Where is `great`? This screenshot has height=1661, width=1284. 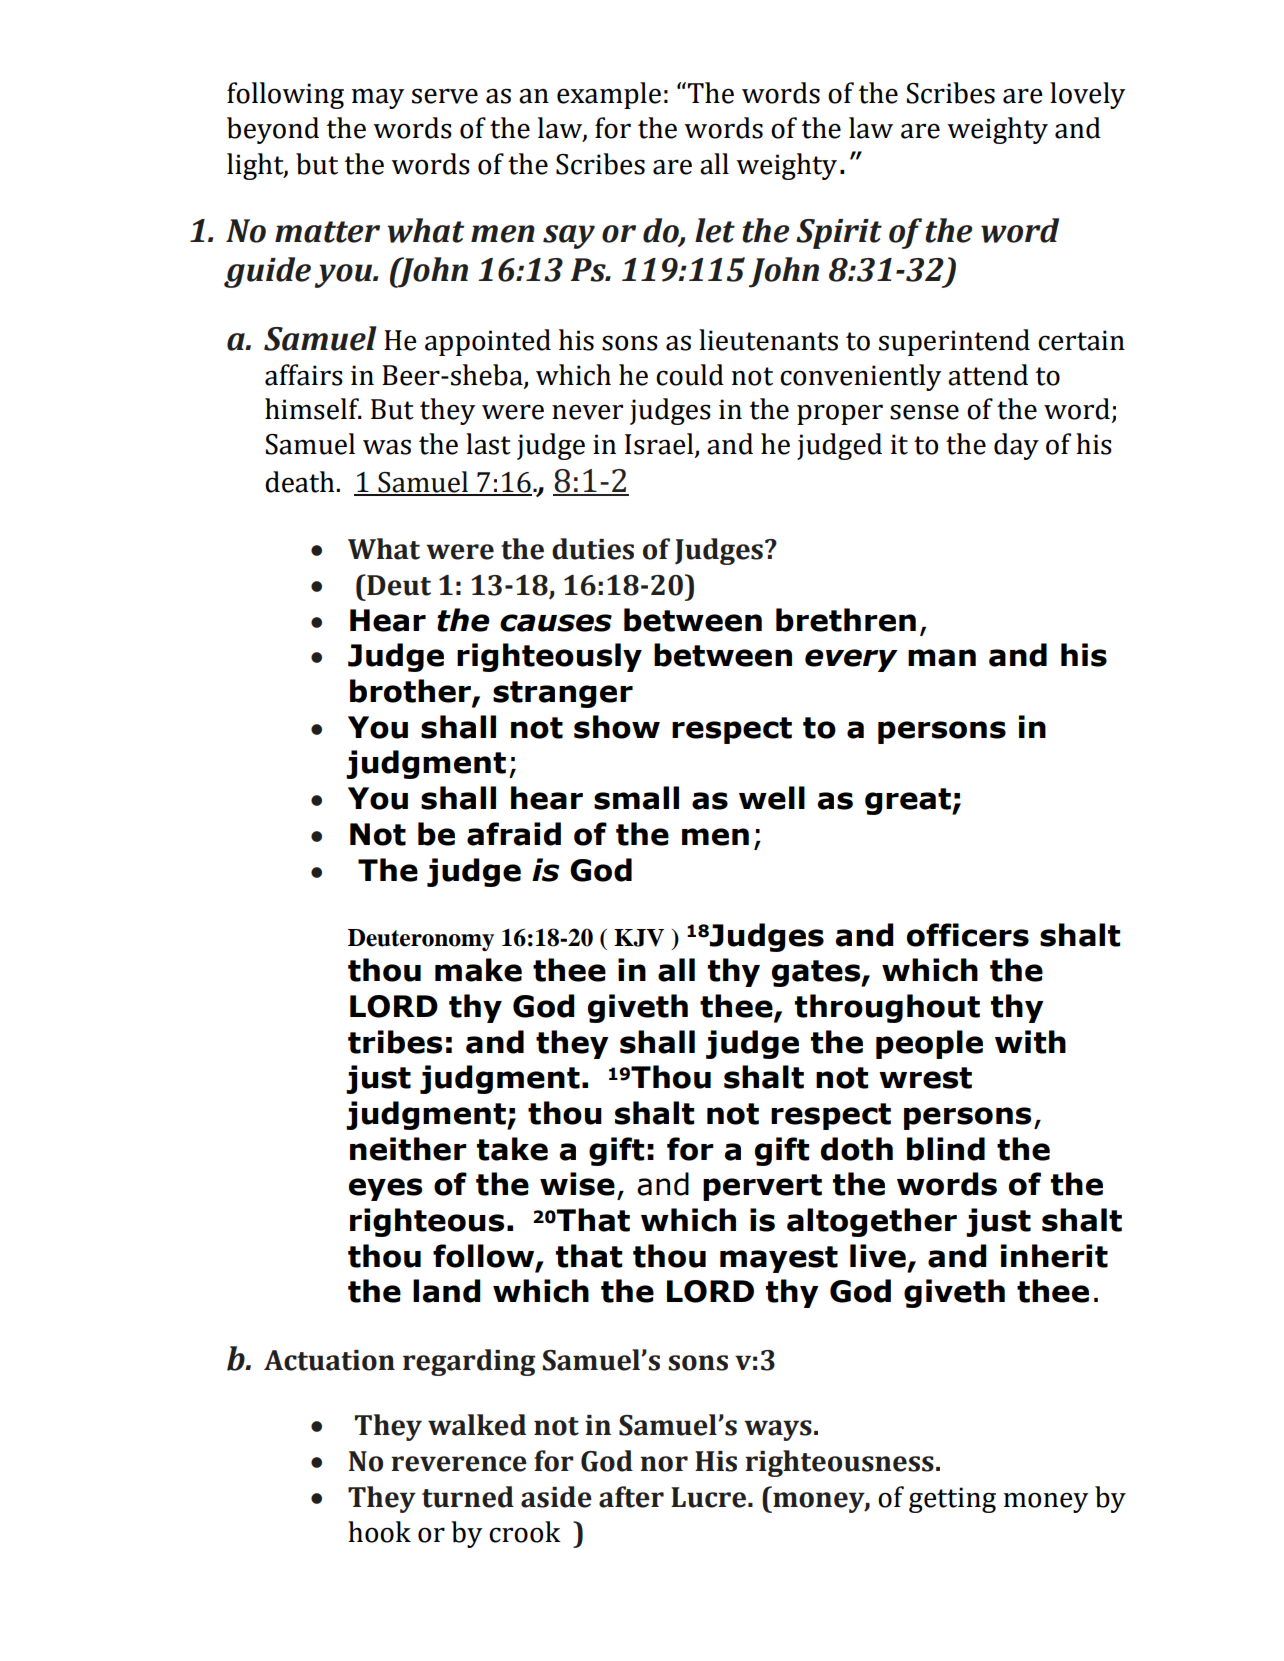
great is located at coordinates (909, 801).
